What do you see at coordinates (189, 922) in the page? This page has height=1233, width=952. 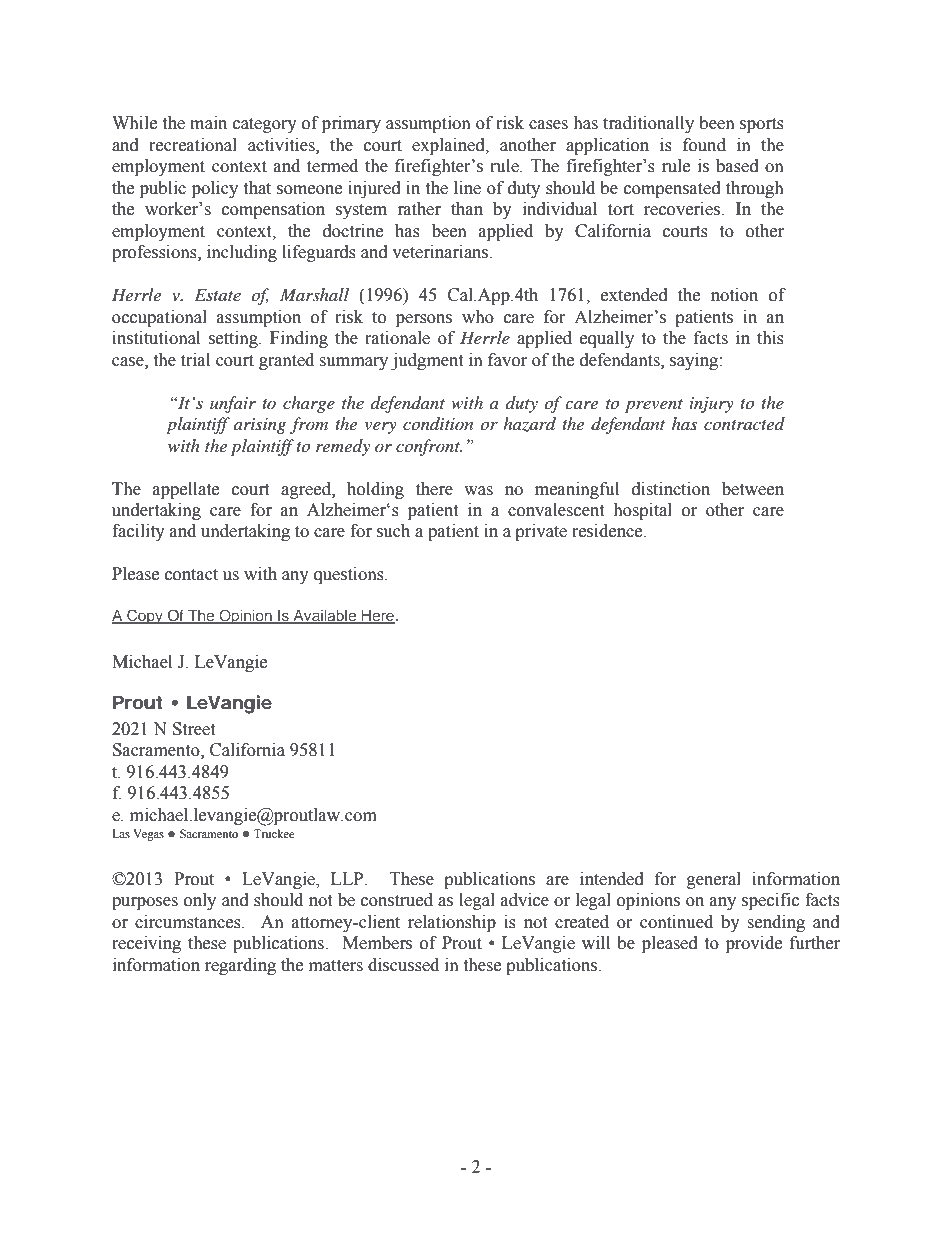 I see `circumstances` at bounding box center [189, 922].
